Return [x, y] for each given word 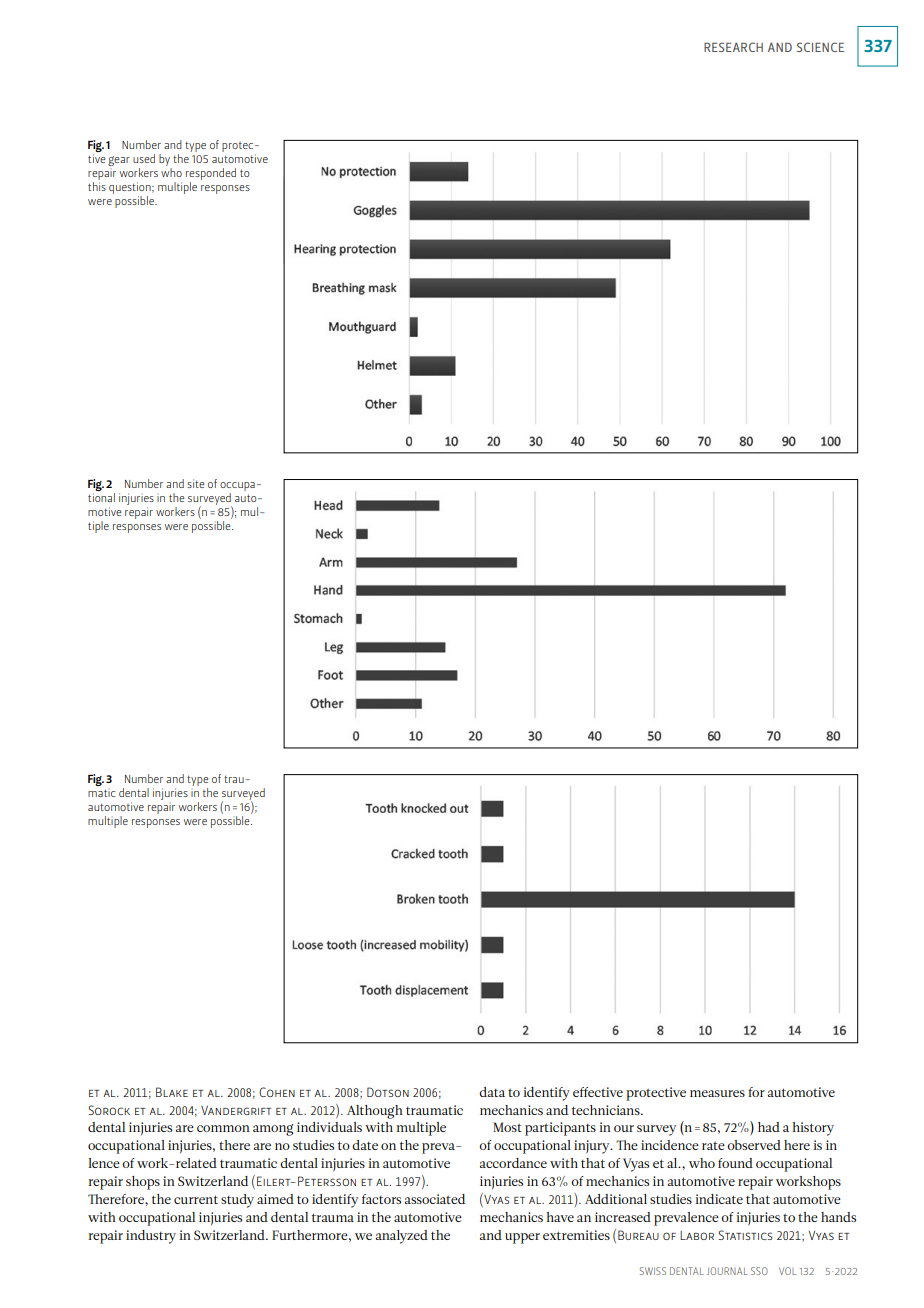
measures [717, 1093]
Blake [172, 1092]
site [195, 483]
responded [211, 174]
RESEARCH [733, 47]
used [144, 158]
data [492, 1092]
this [97, 186]
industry [151, 1237]
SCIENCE [820, 47]
